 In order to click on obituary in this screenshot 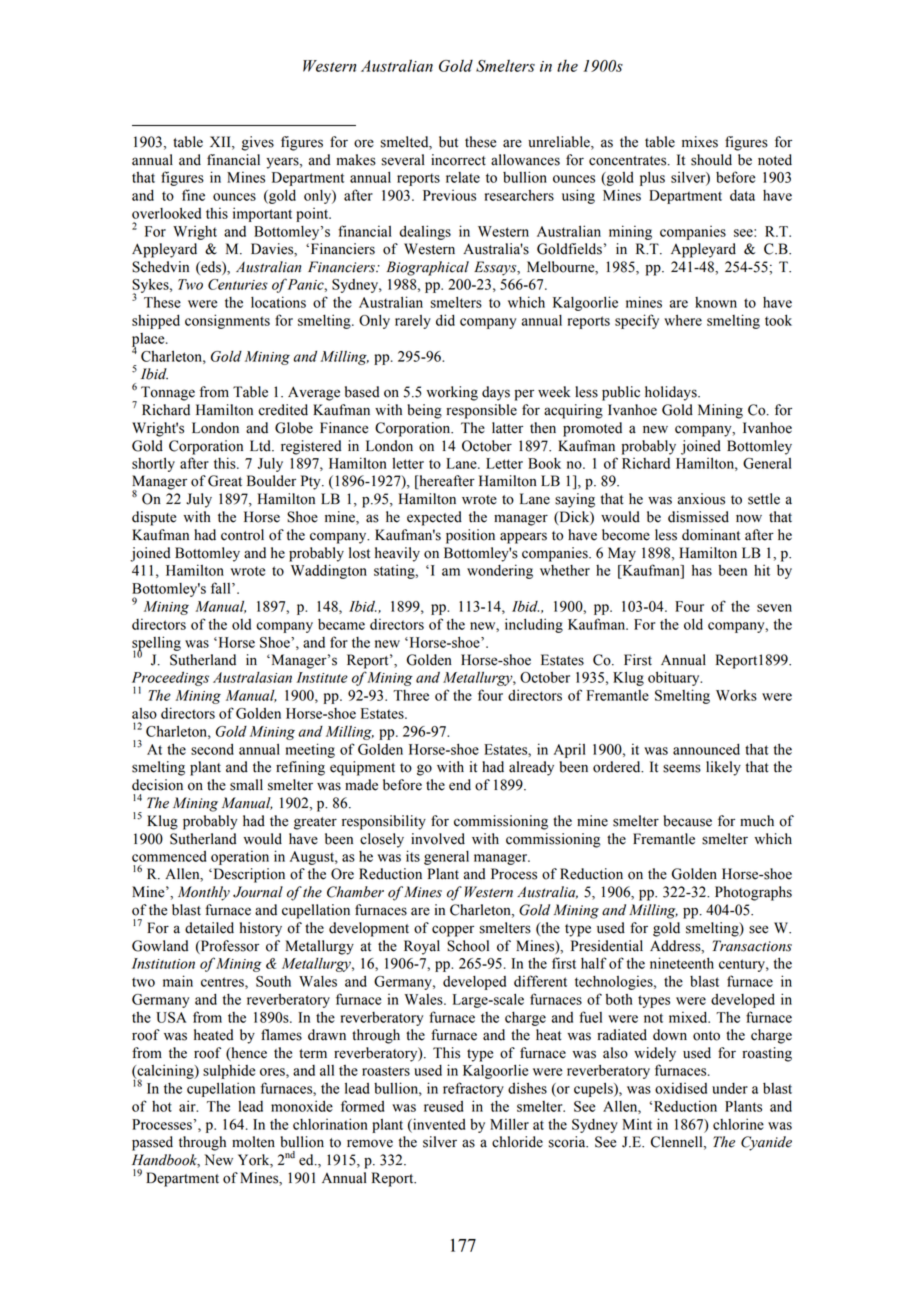, I will do `click(675, 678)`.
